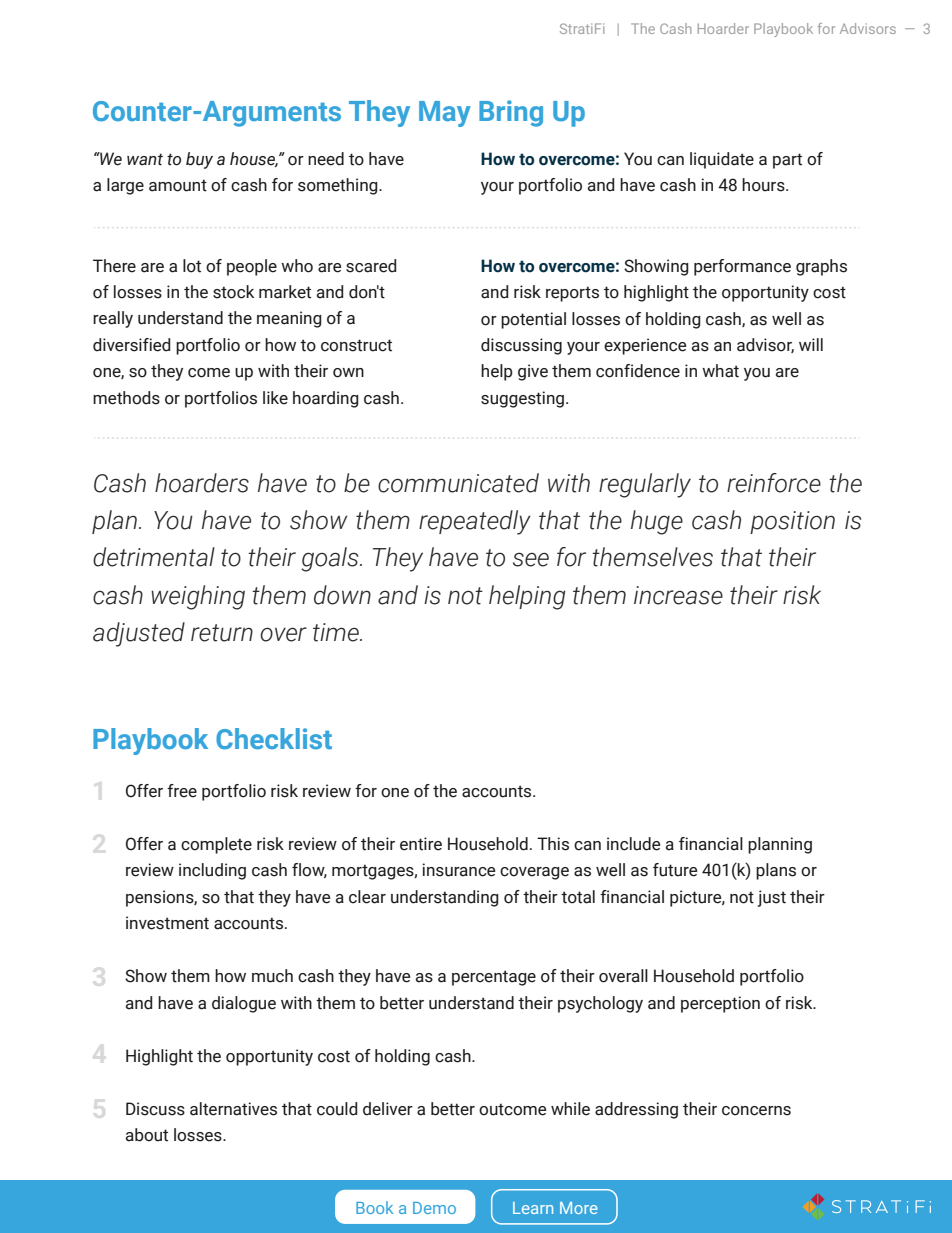  Describe the element at coordinates (722, 160) in the page. I see `liquidate` at that location.
